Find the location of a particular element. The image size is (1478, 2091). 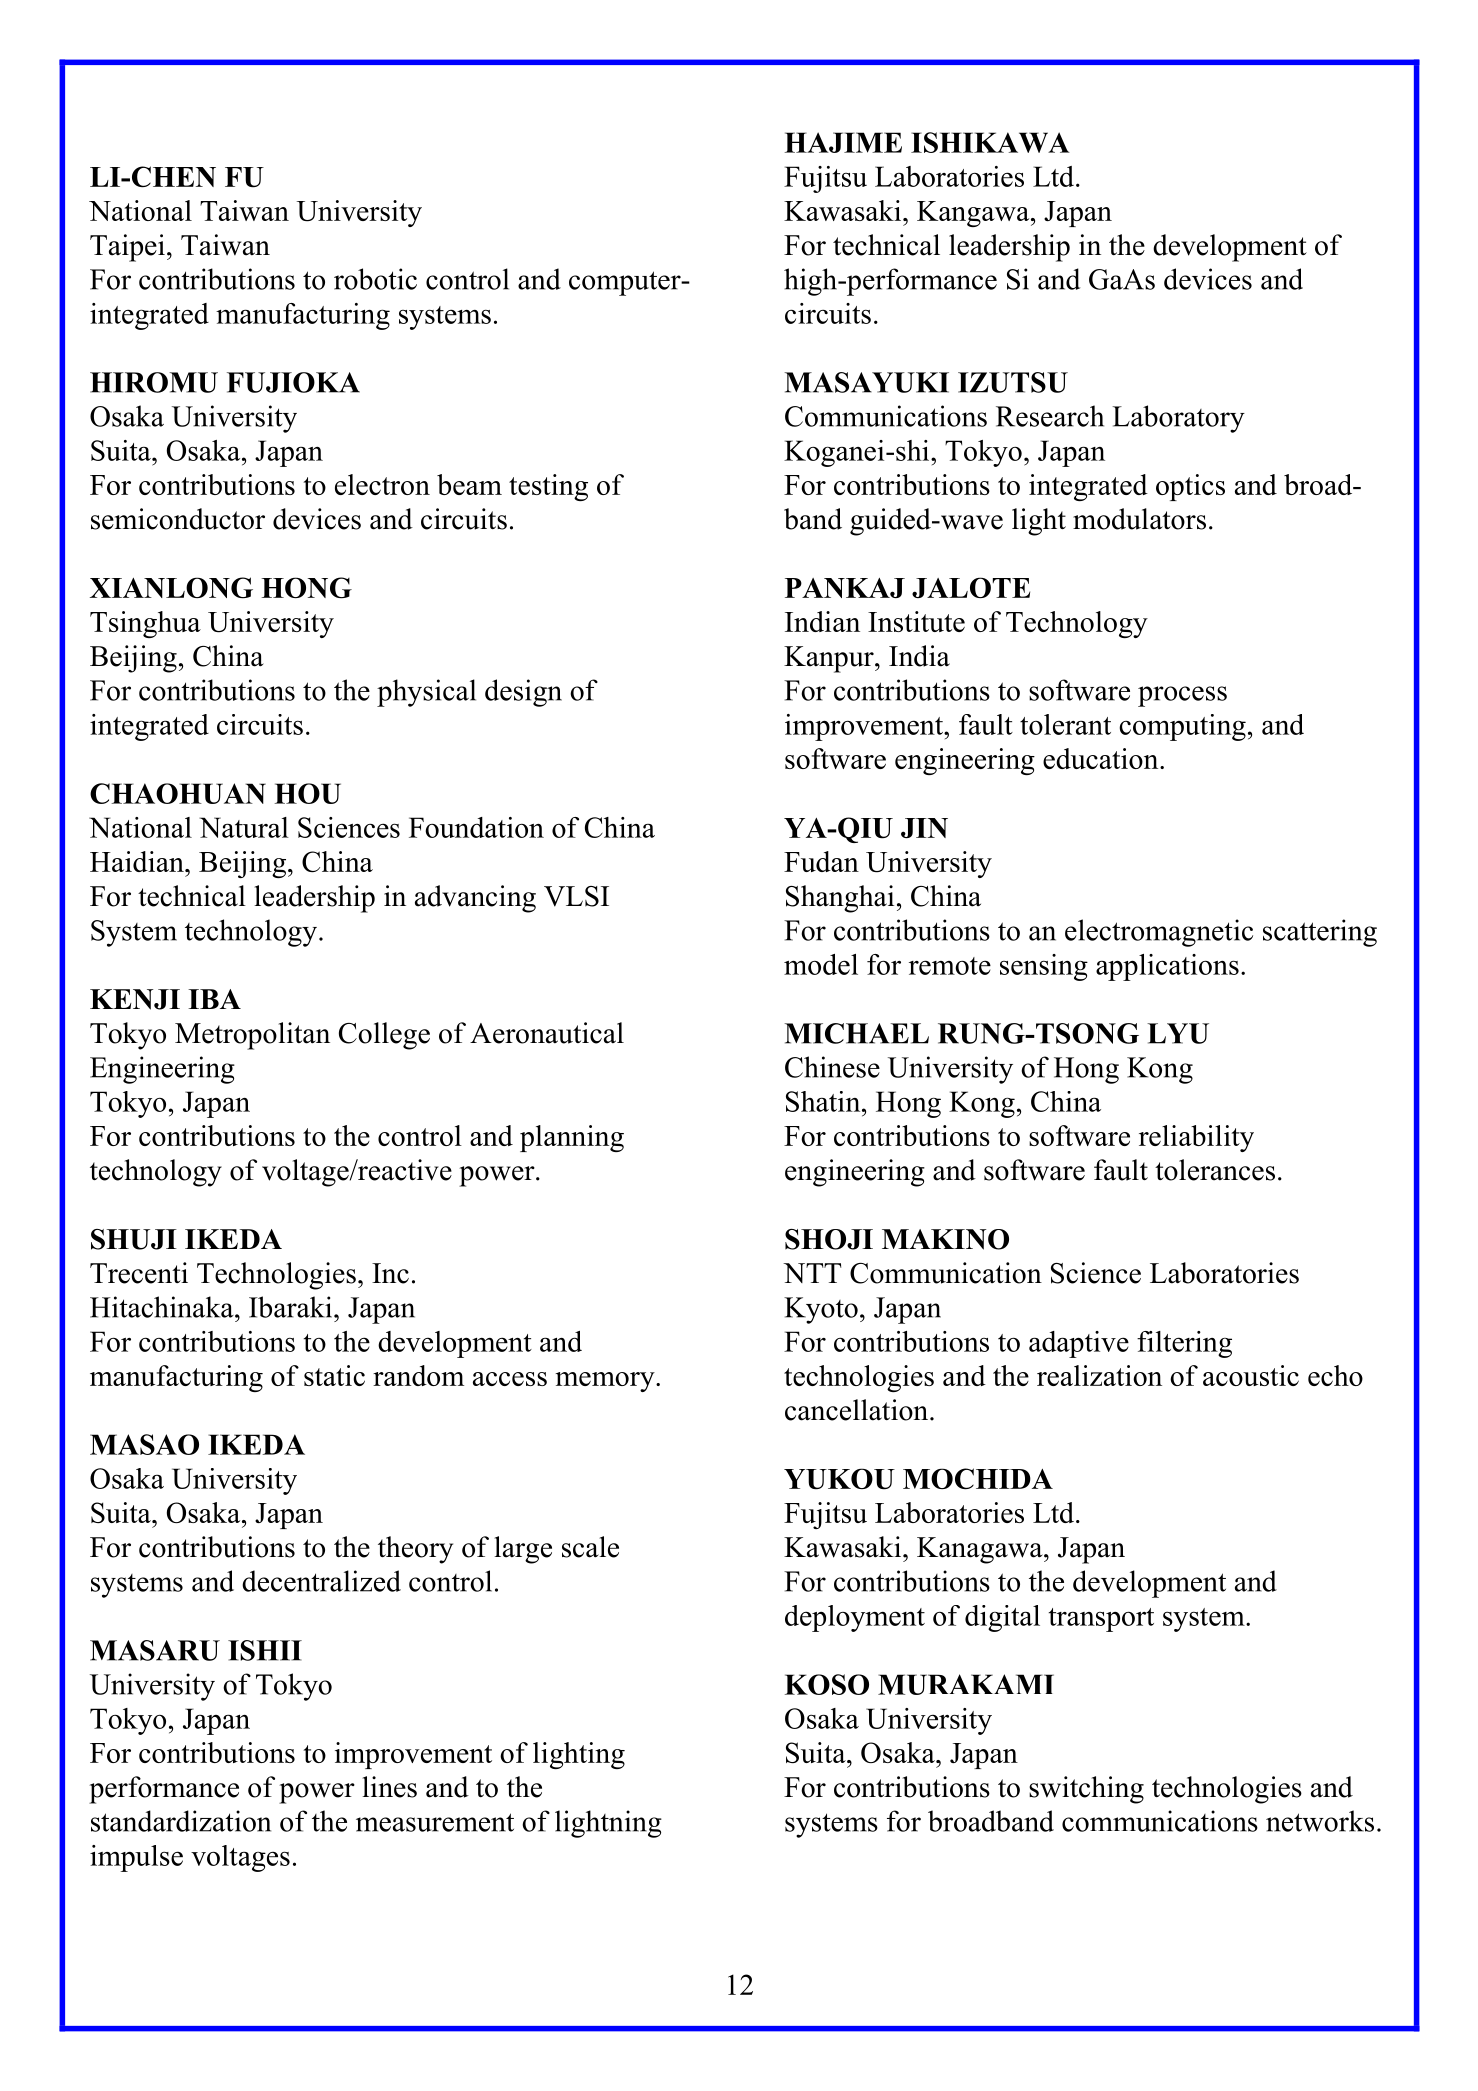

Laboratory is located at coordinates (1178, 419).
